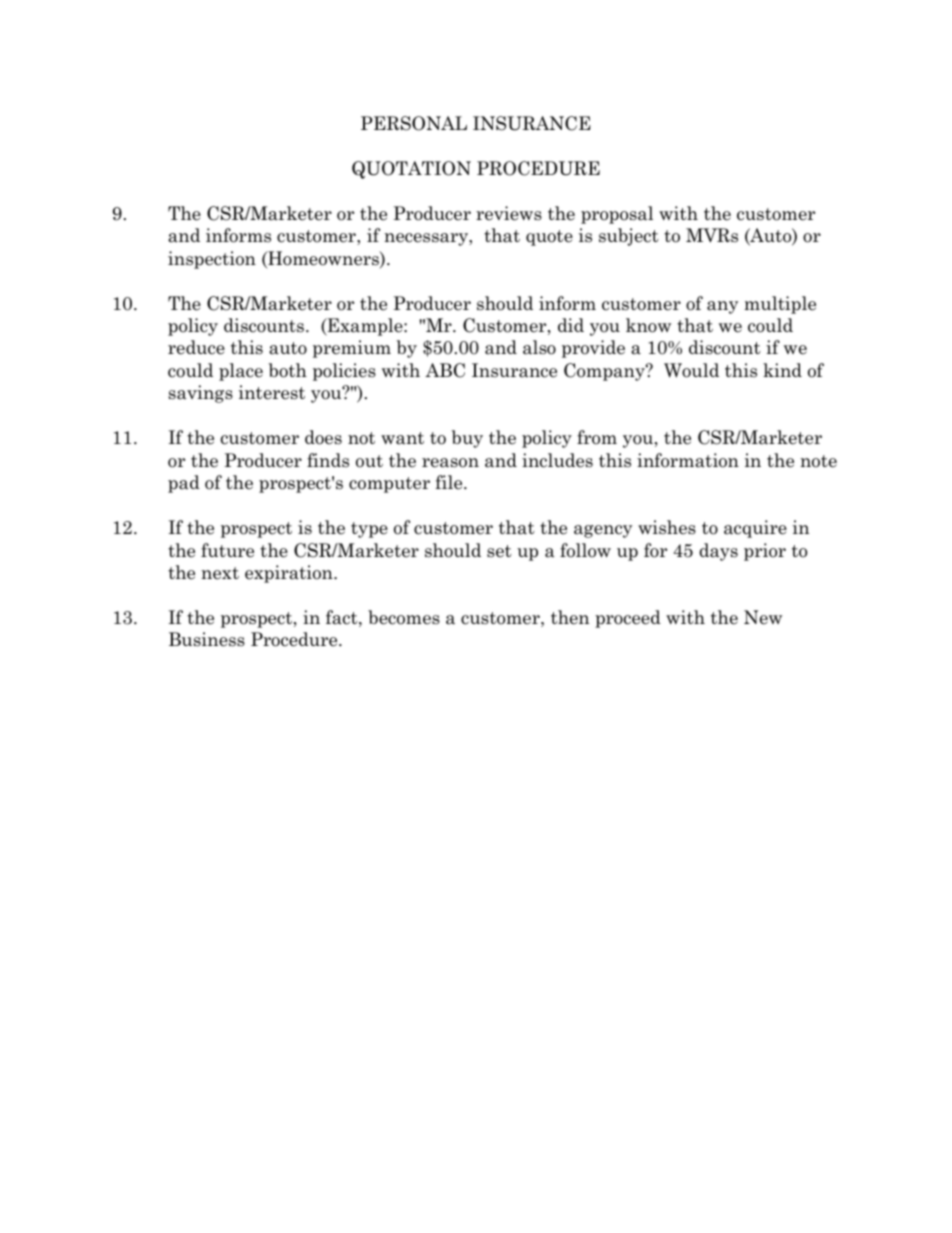 This image has height=1233, width=952. I want to click on quote, so click(549, 238).
